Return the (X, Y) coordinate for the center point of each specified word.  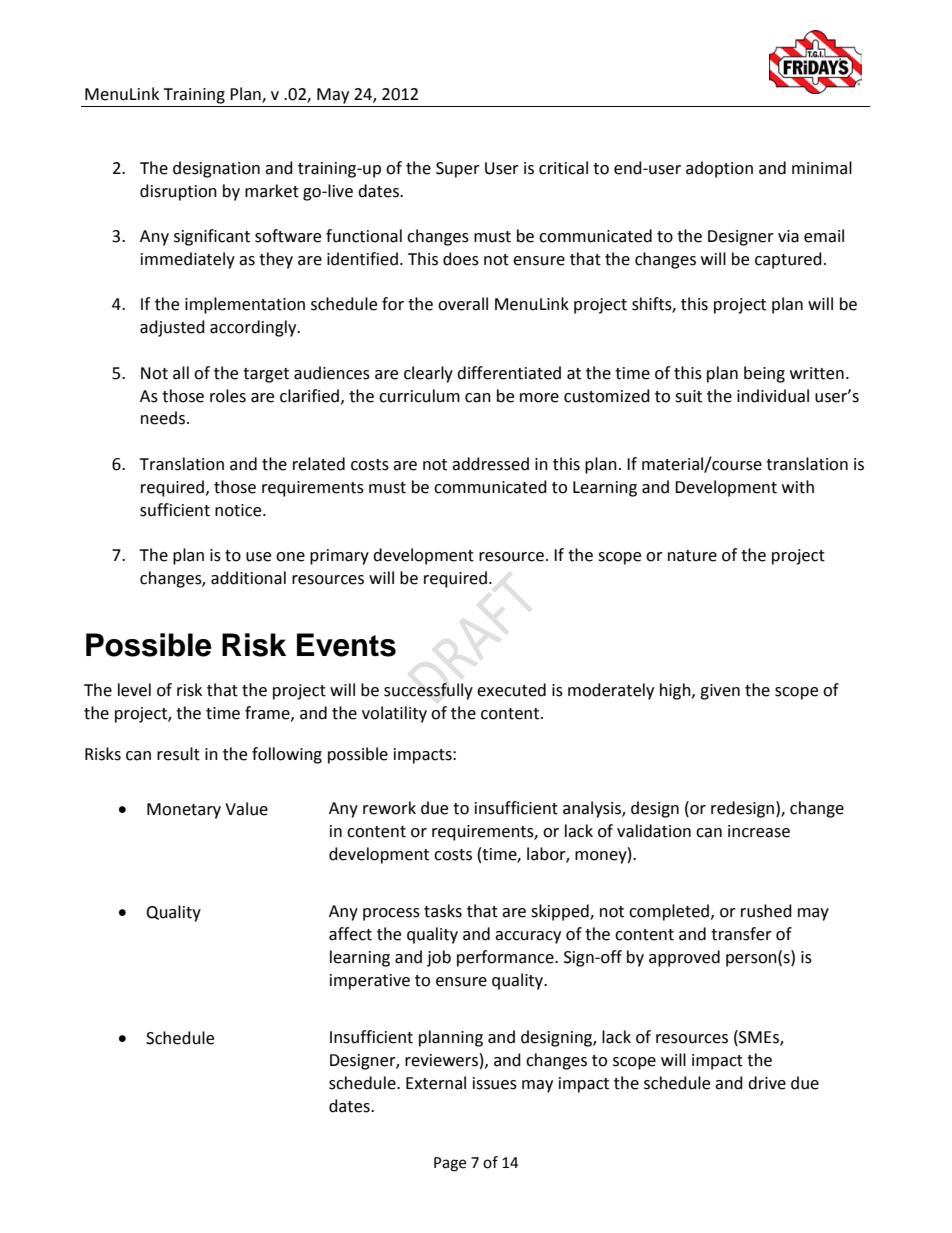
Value (246, 809)
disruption (178, 192)
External (436, 1083)
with (798, 487)
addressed (490, 464)
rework (389, 808)
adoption (719, 169)
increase (759, 831)
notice (239, 510)
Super (458, 170)
